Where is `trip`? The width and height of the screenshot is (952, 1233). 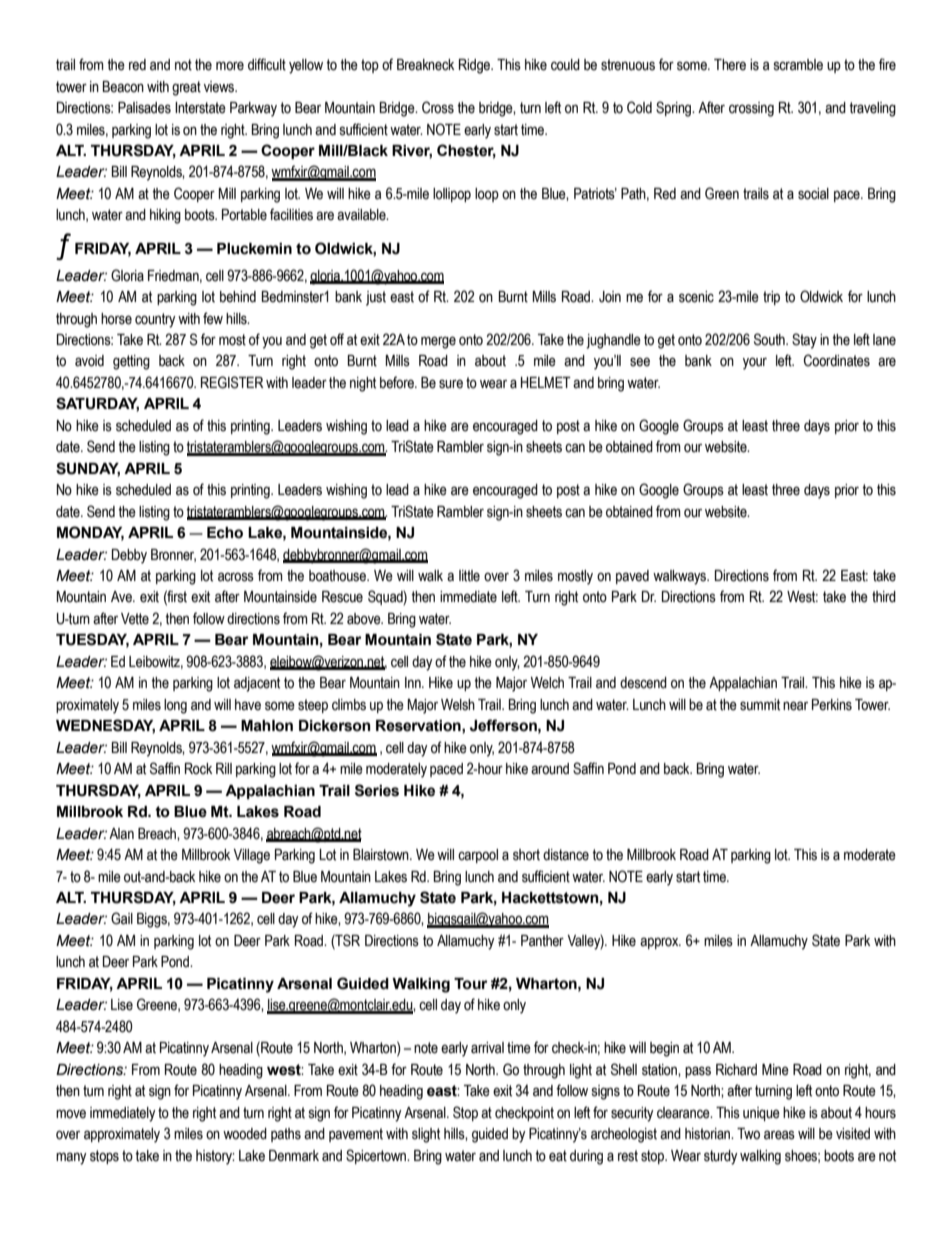 trip is located at coordinates (771, 298).
